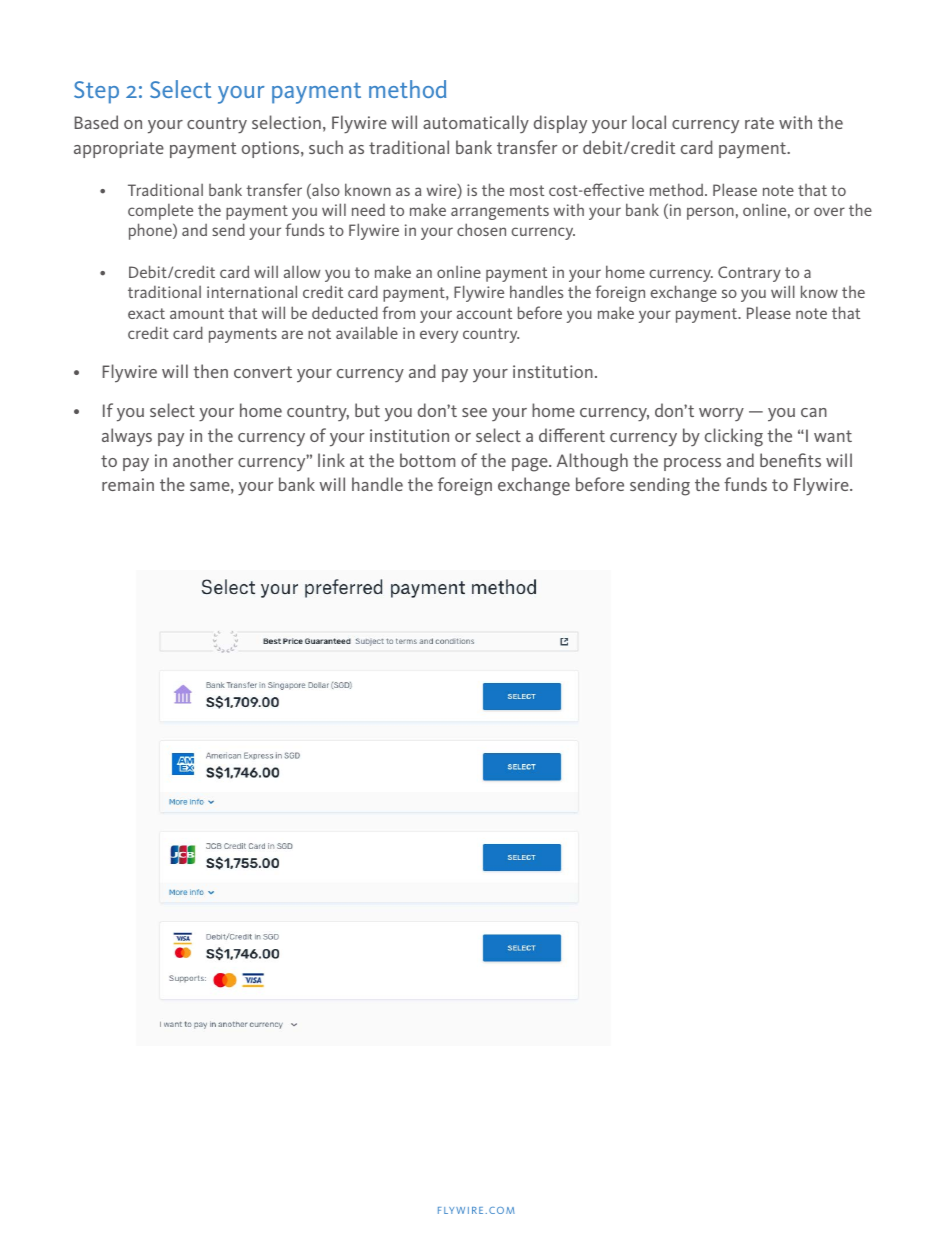  I want to click on every, so click(439, 336).
